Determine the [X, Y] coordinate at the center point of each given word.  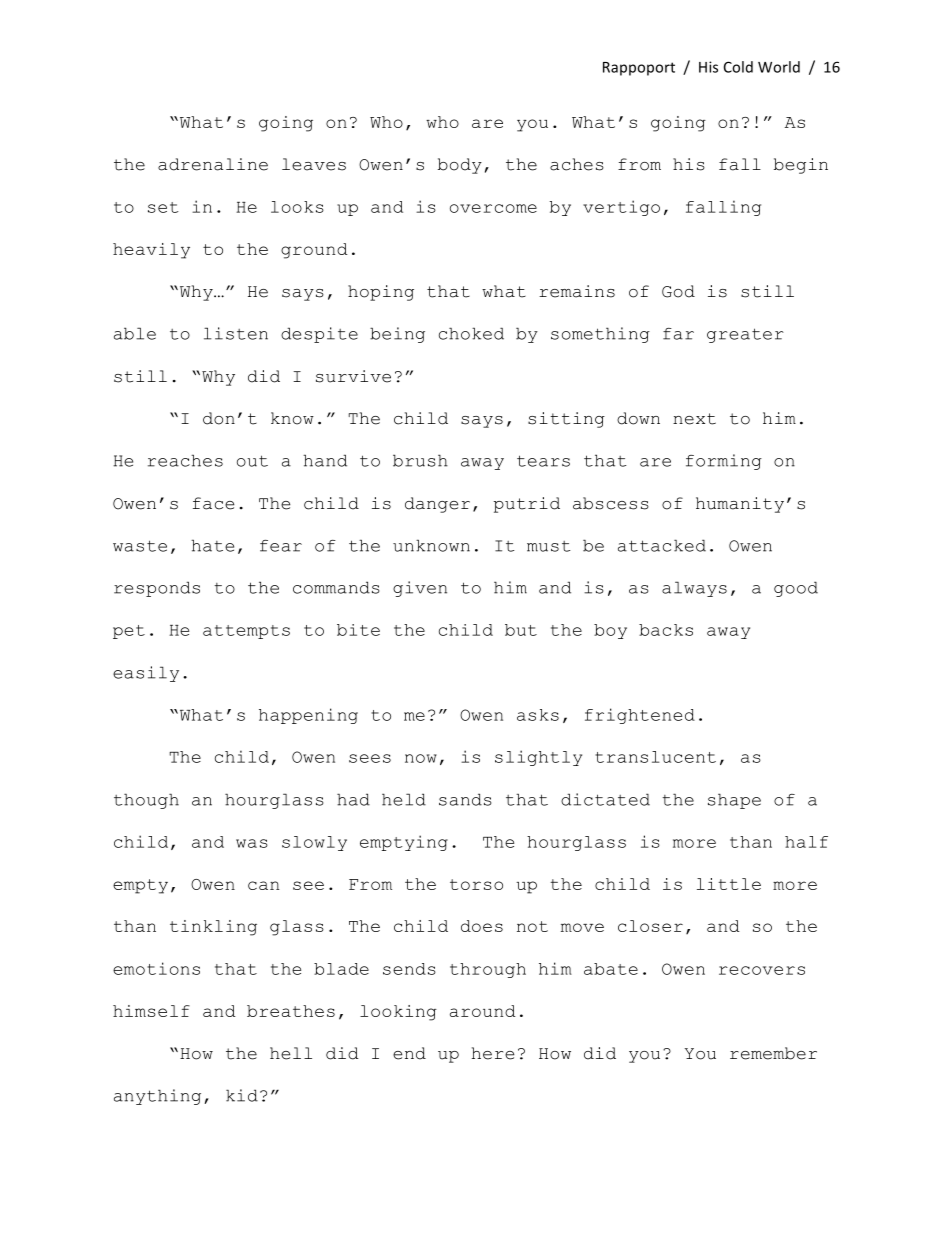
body [460, 166]
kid [242, 1095]
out [252, 461]
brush [420, 460]
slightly [538, 758]
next [694, 419]
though [146, 801]
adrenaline [213, 164]
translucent [655, 757]
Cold [738, 67]
